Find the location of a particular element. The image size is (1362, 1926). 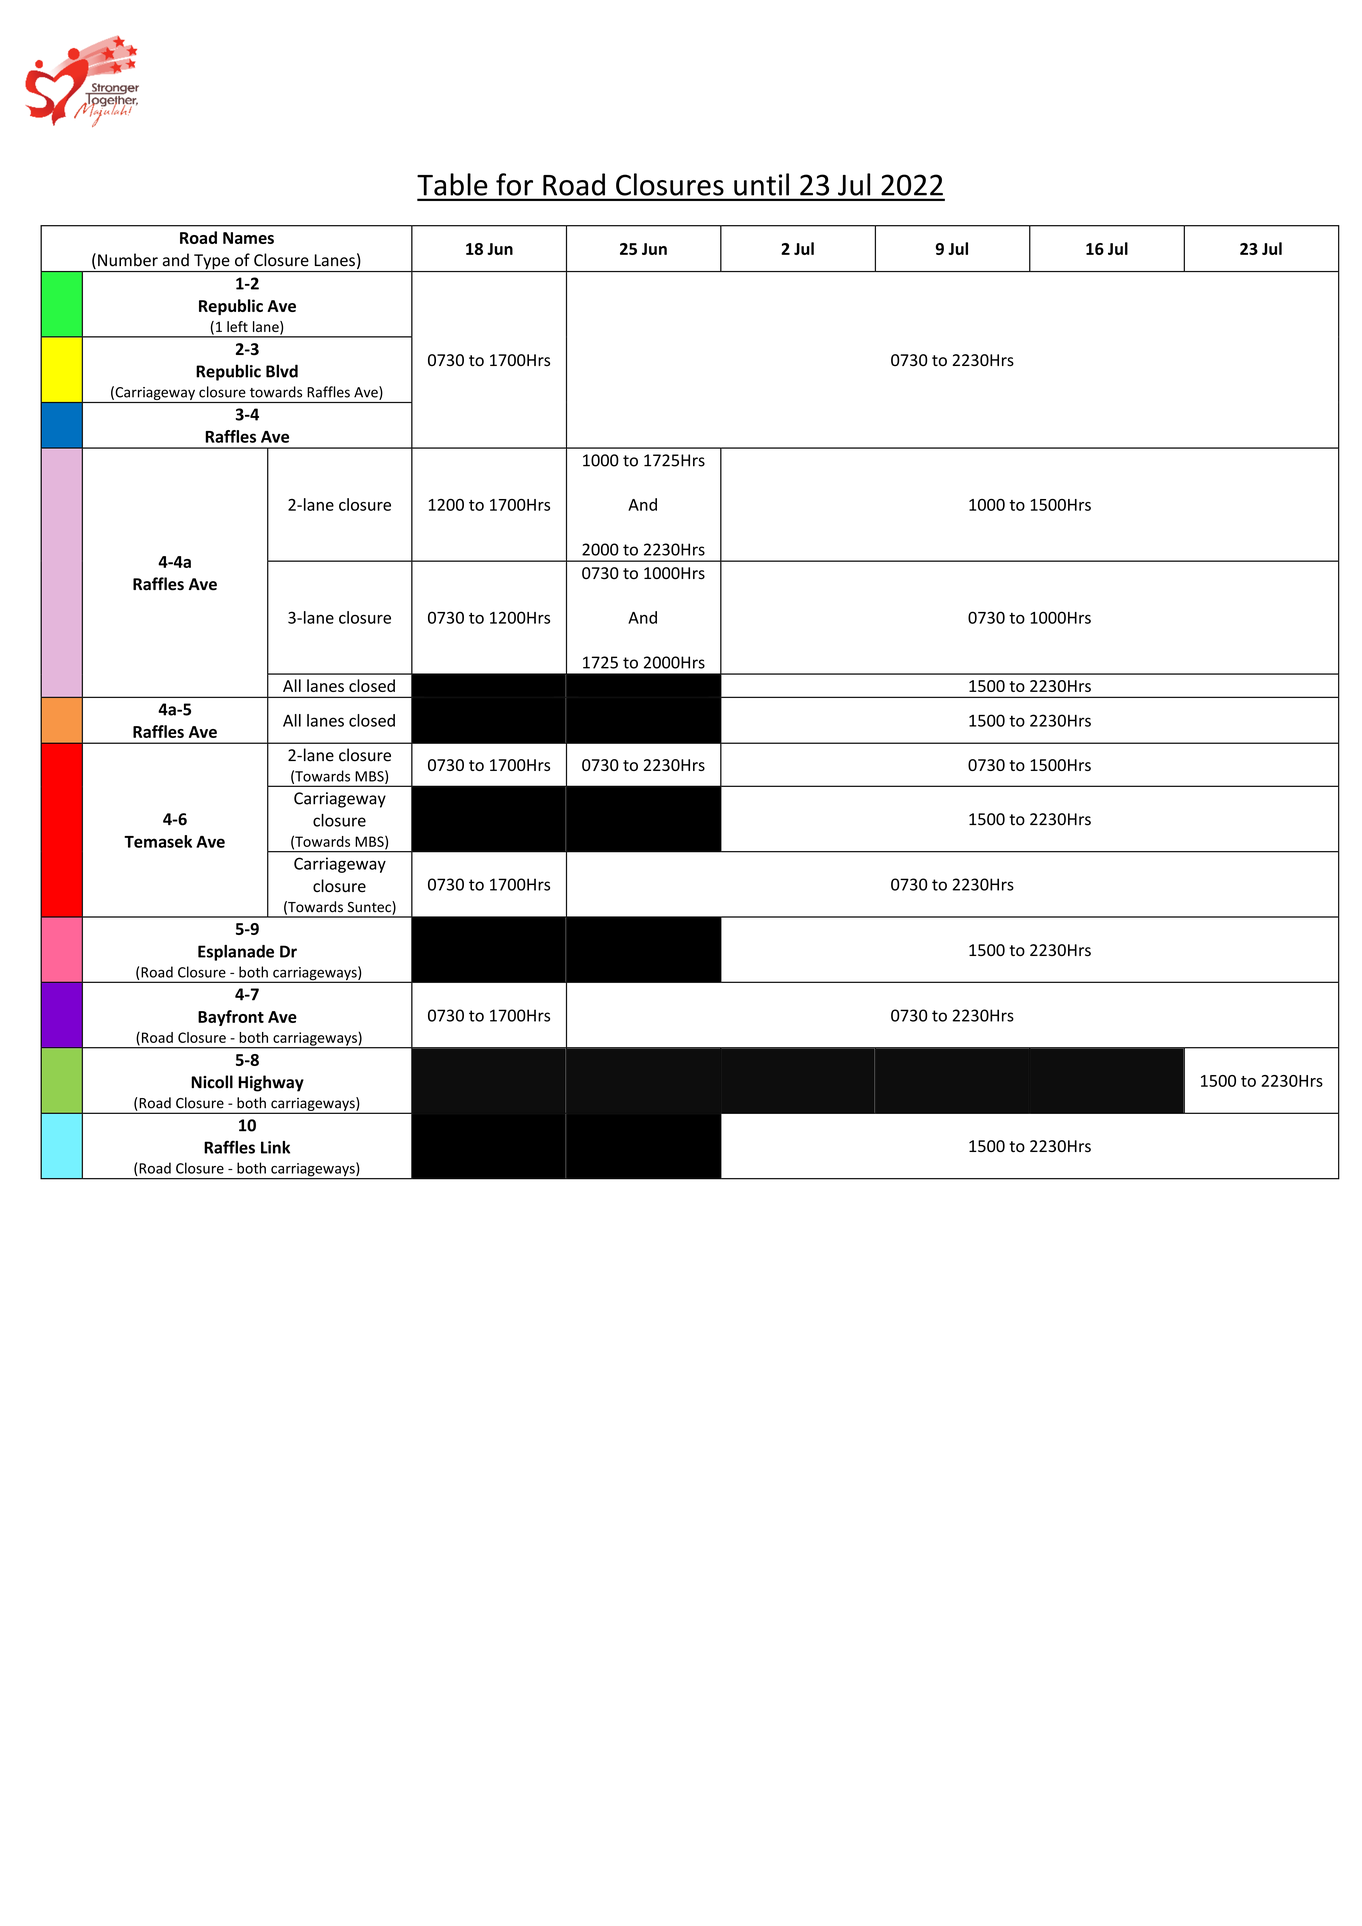

Link is located at coordinates (275, 1147).
